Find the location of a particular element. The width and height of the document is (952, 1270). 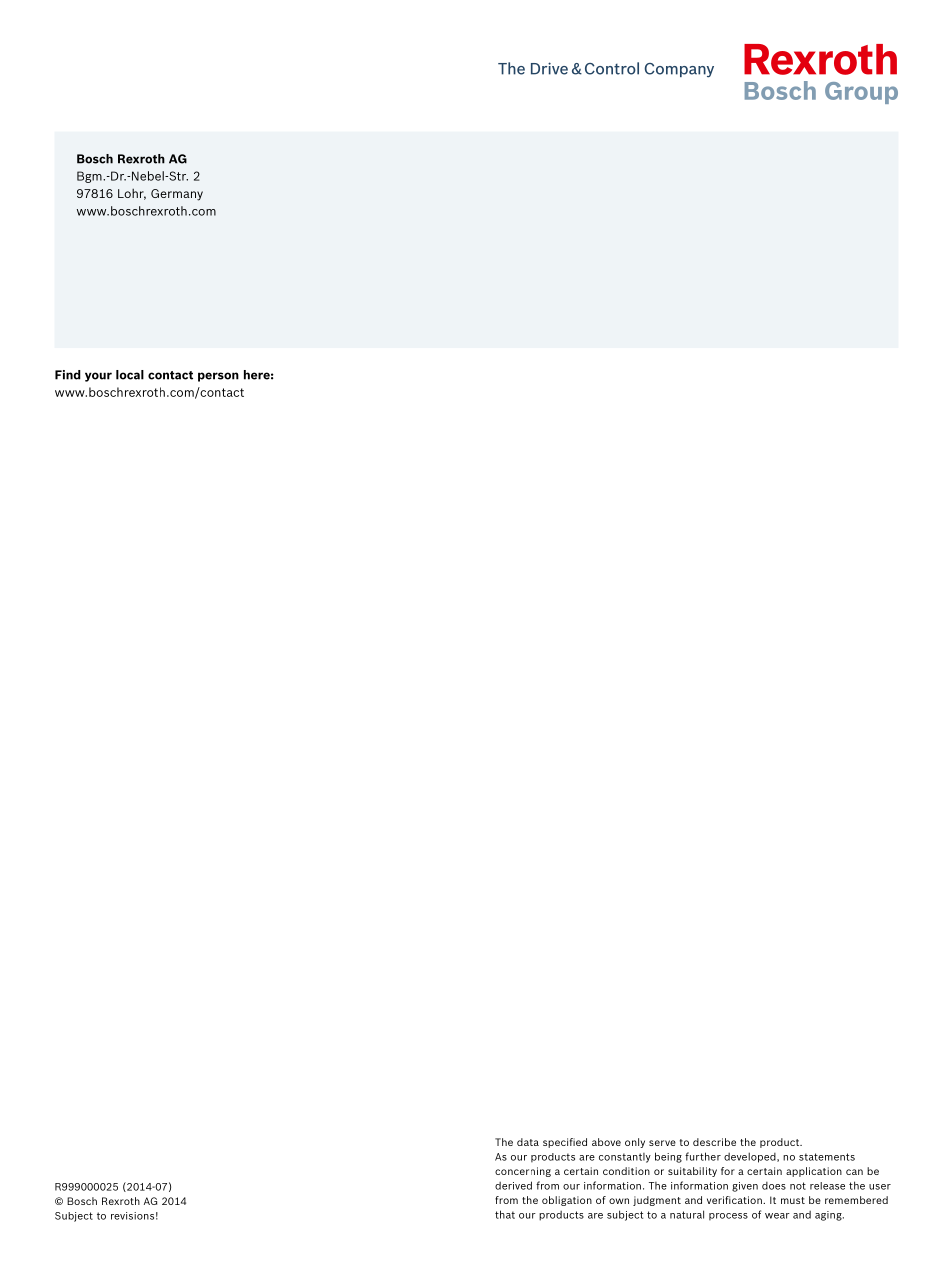

Germany is located at coordinates (177, 195).
